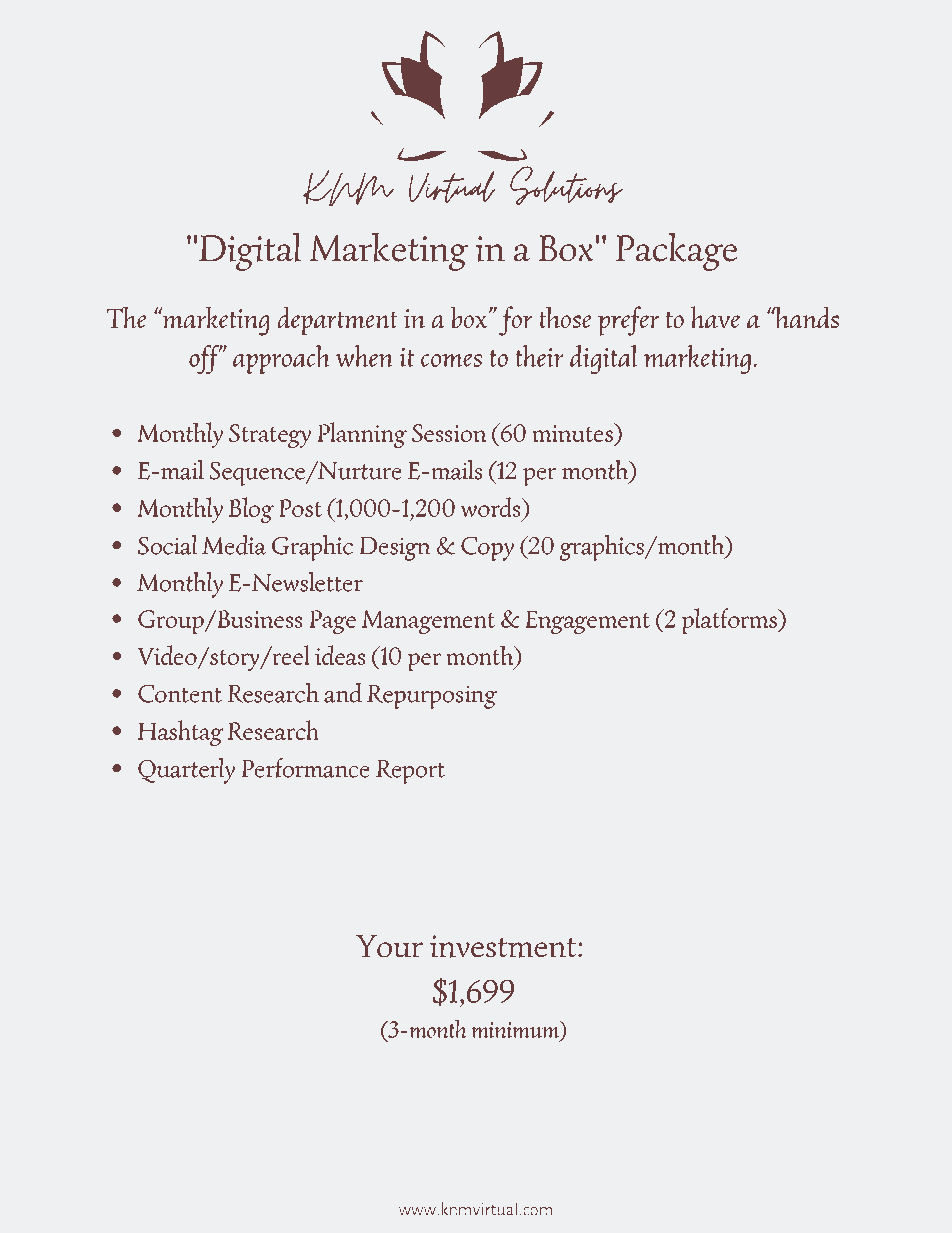 This screenshot has width=952, height=1233. Describe the element at coordinates (186, 771) in the screenshot. I see `Quarterly` at that location.
